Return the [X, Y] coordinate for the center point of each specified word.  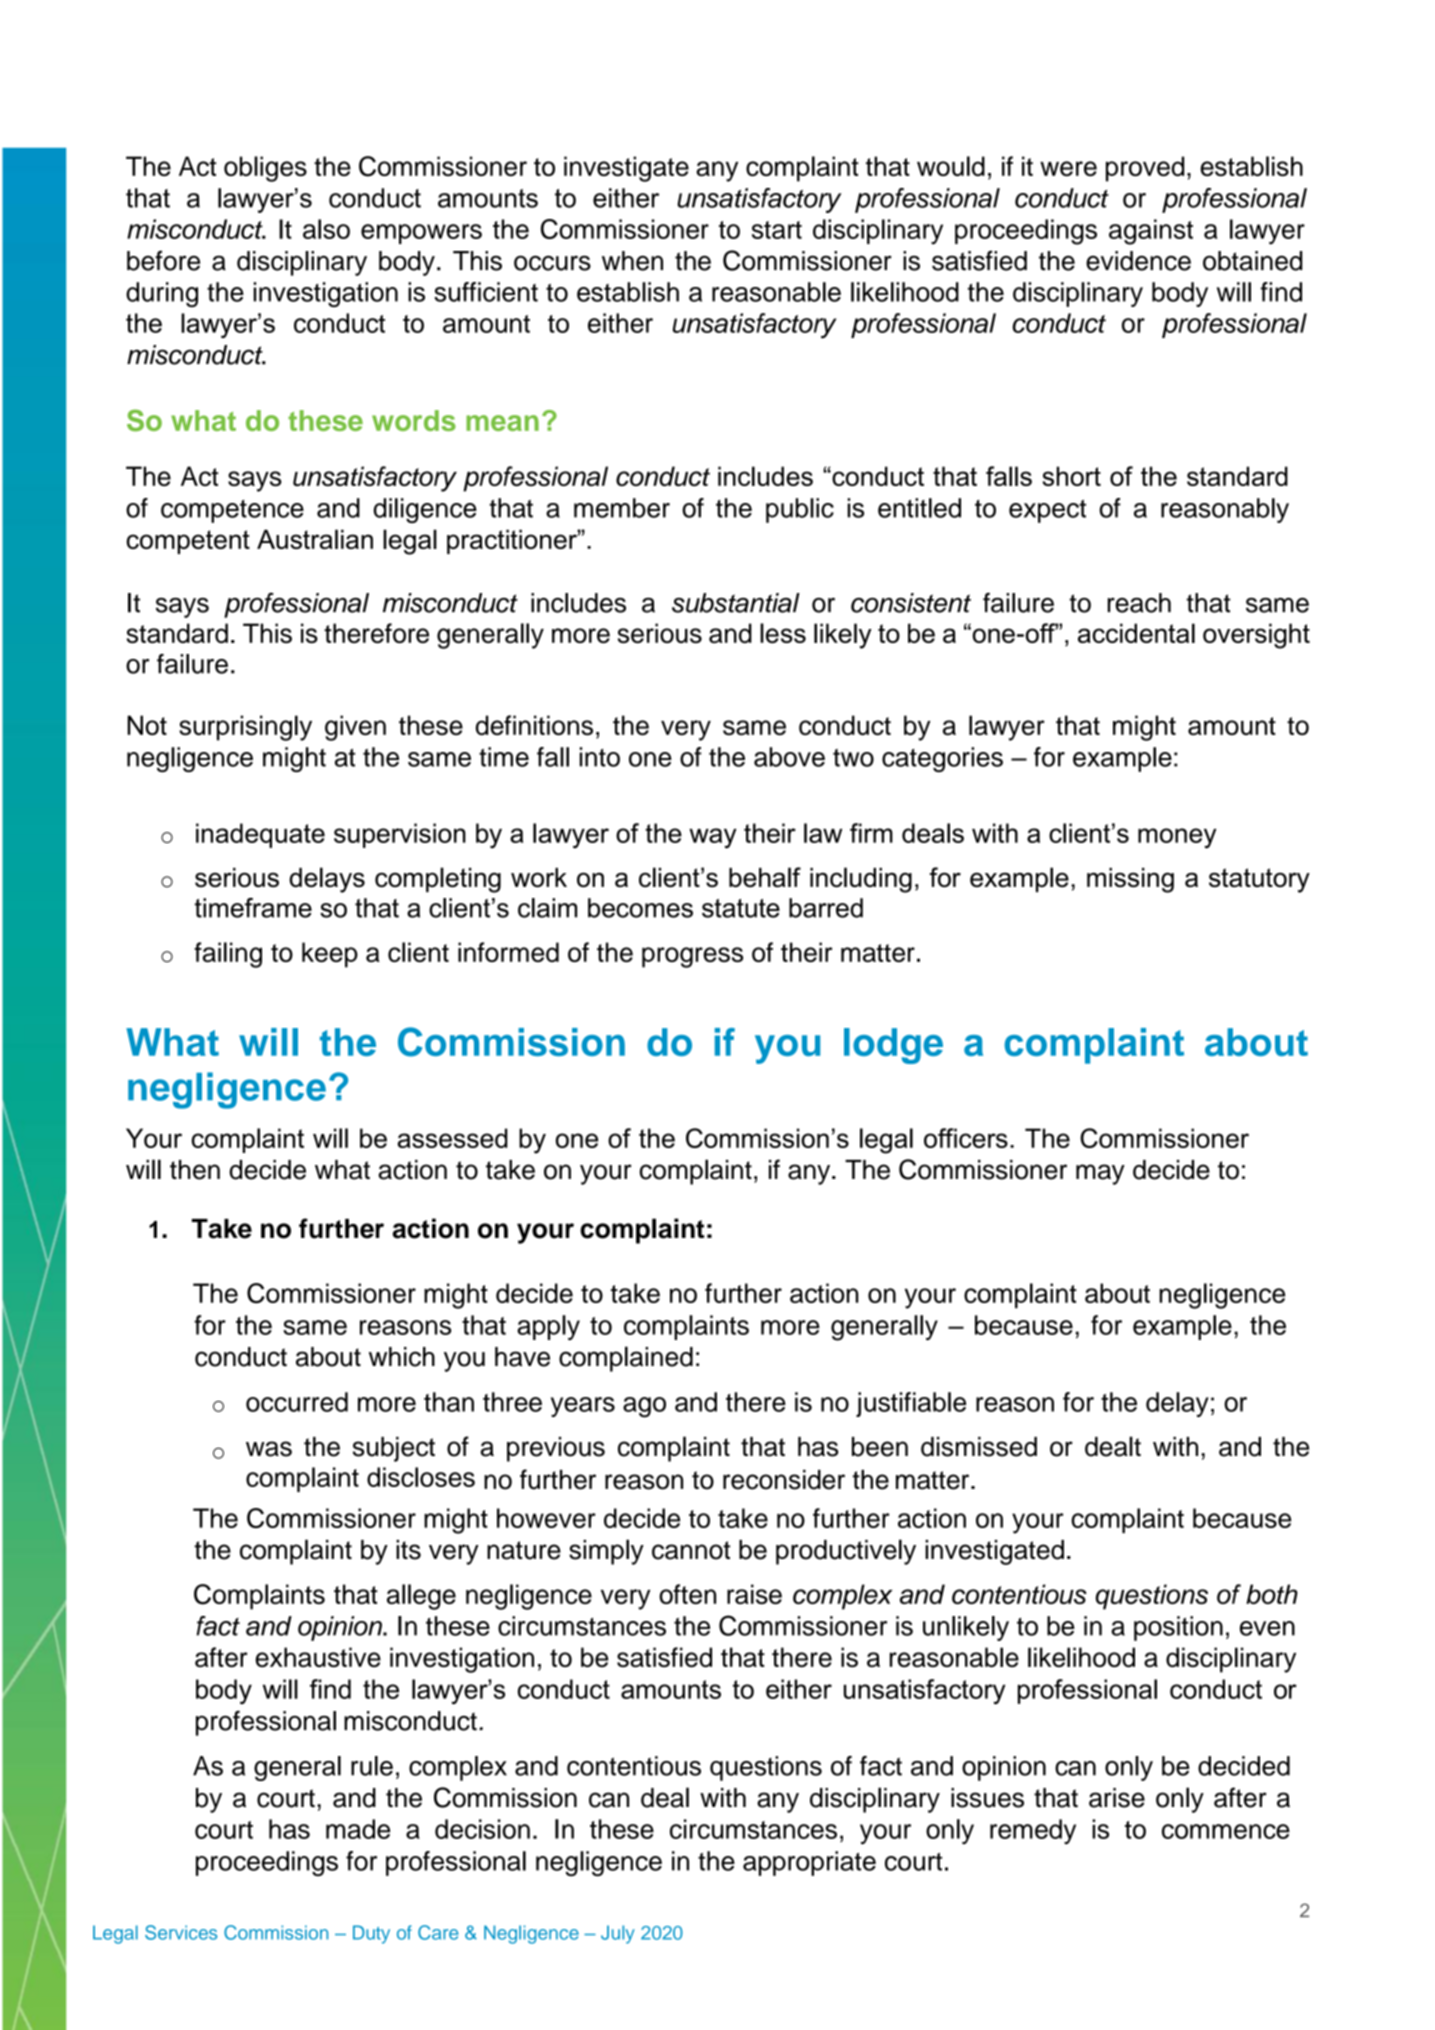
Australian [315, 539]
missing [1130, 880]
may [1100, 1174]
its [408, 1550]
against [1151, 232]
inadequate [260, 835]
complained [626, 1359]
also [326, 229]
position [1178, 1628]
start [777, 230]
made [358, 1829]
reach [1139, 603]
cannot [691, 1550]
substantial [736, 603]
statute [741, 908]
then [195, 1170]
